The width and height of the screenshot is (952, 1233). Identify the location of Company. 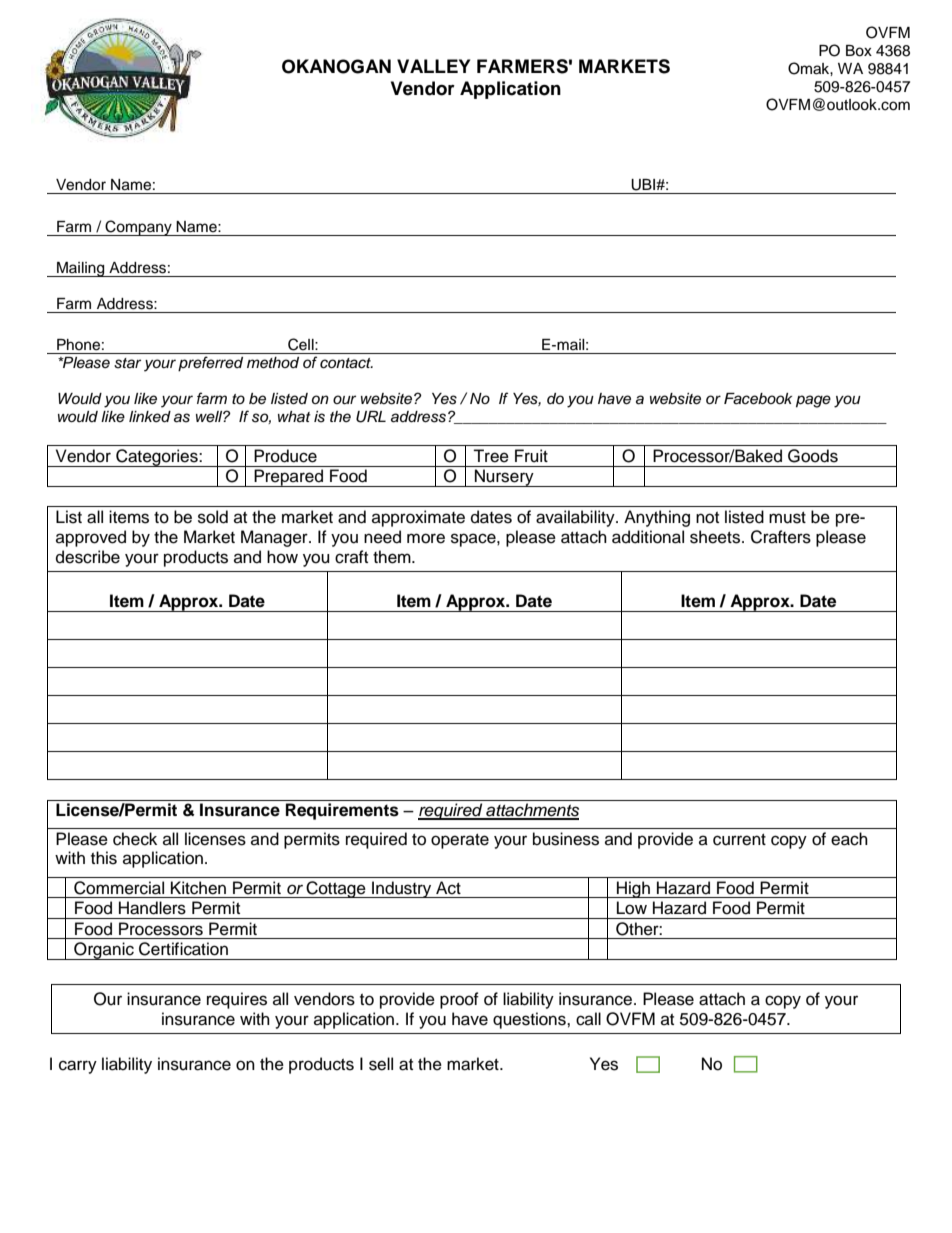
(138, 228).
